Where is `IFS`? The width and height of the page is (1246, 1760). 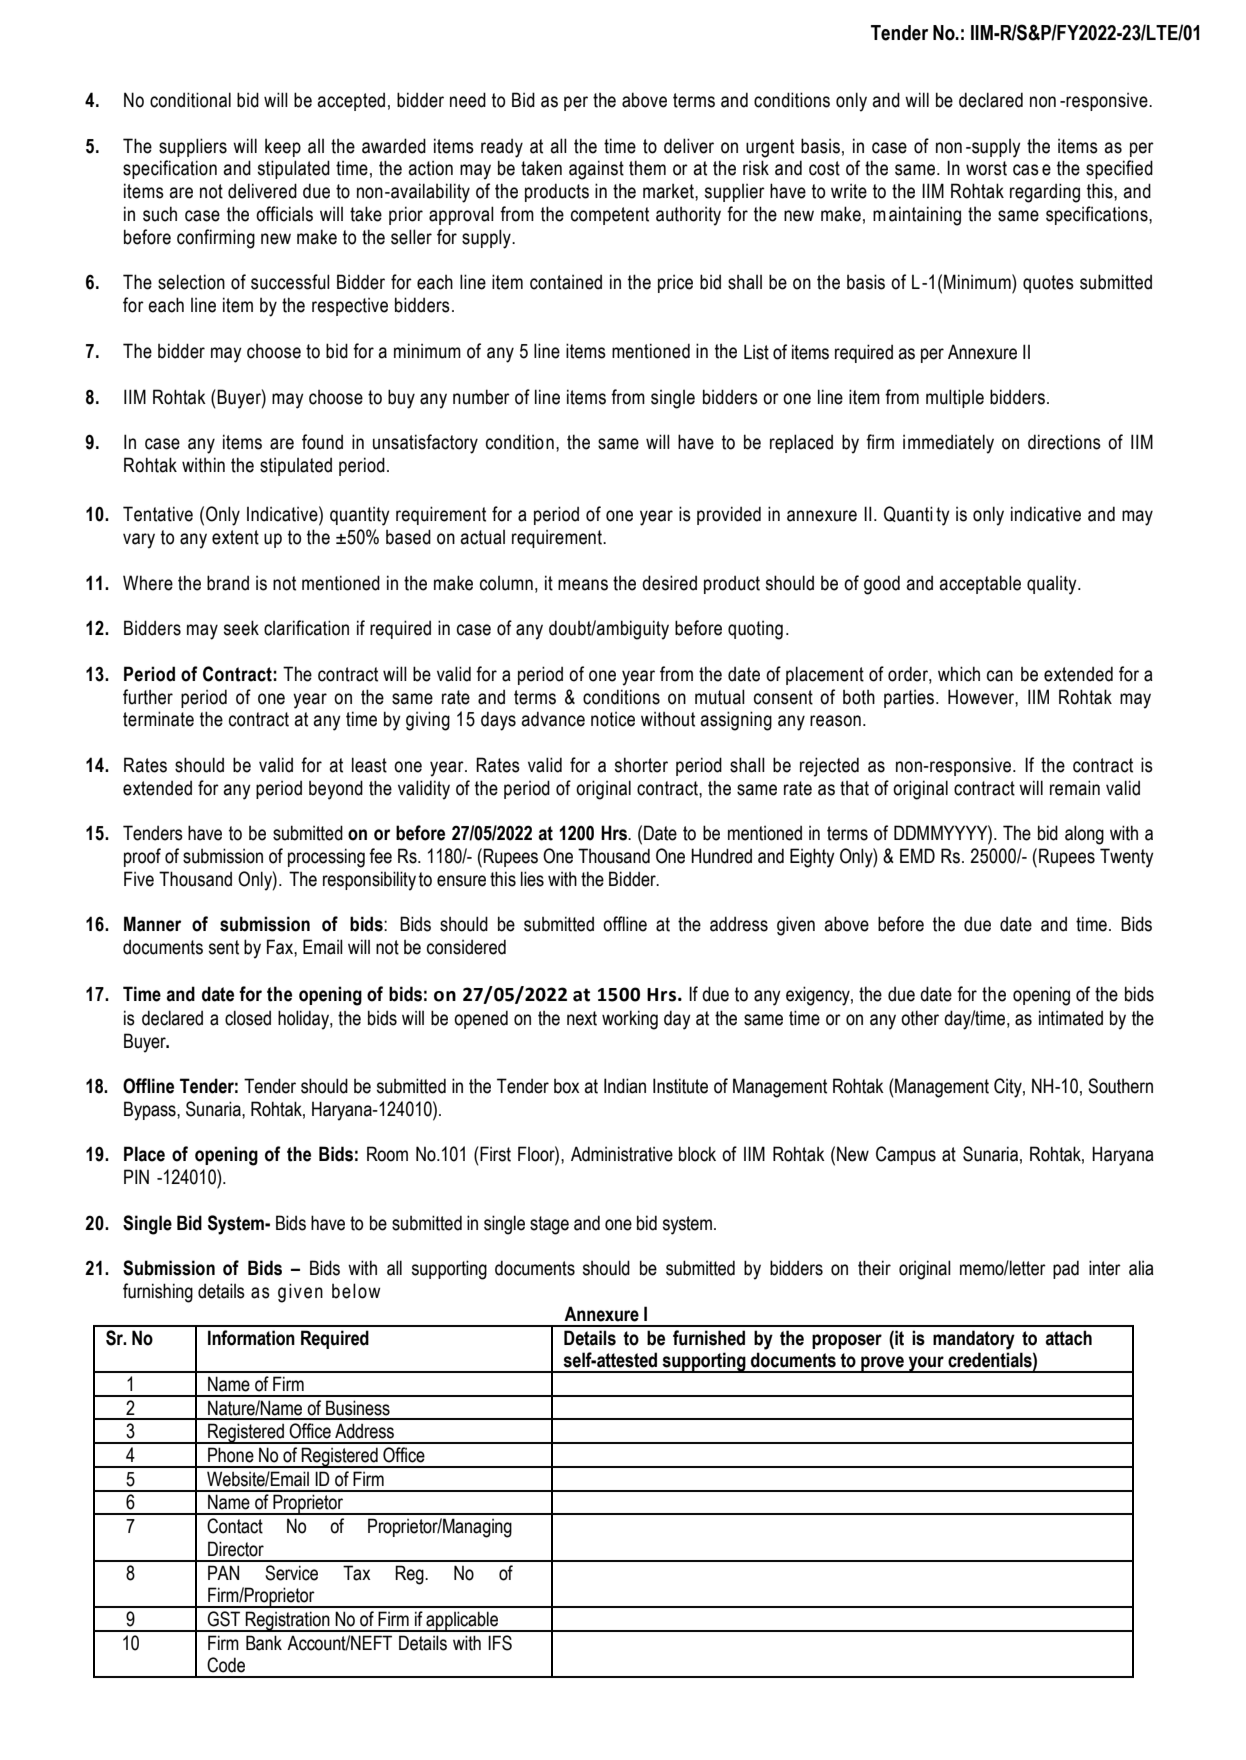 IFS is located at coordinates (500, 1643).
